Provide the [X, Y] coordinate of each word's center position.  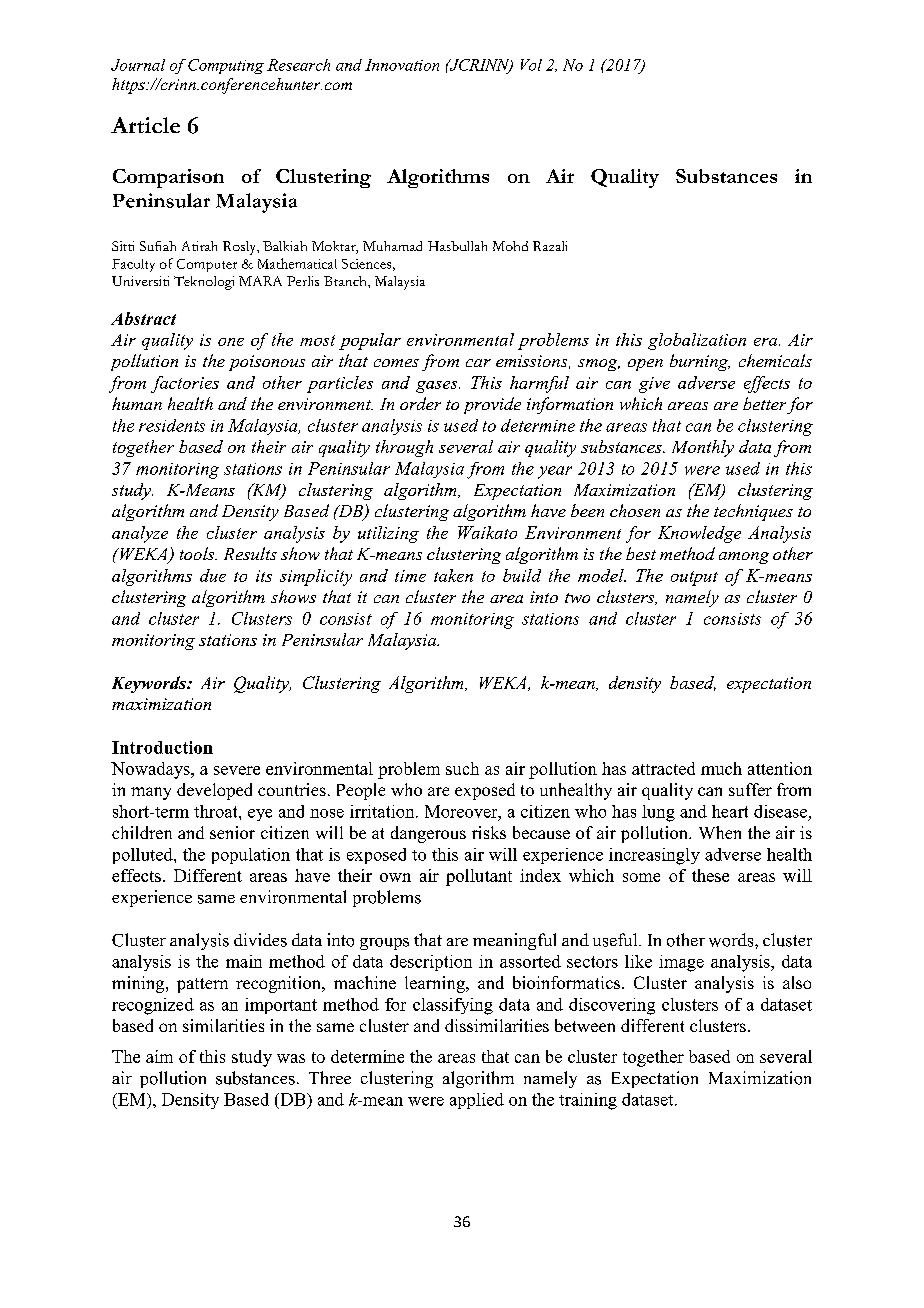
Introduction [162, 747]
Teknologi [204, 283]
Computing [226, 66]
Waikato [487, 532]
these [710, 875]
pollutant [479, 877]
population [251, 856]
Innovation [402, 65]
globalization [697, 341]
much [721, 768]
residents [172, 425]
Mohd [510, 246]
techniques [753, 512]
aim [159, 1056]
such [462, 768]
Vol [531, 65]
